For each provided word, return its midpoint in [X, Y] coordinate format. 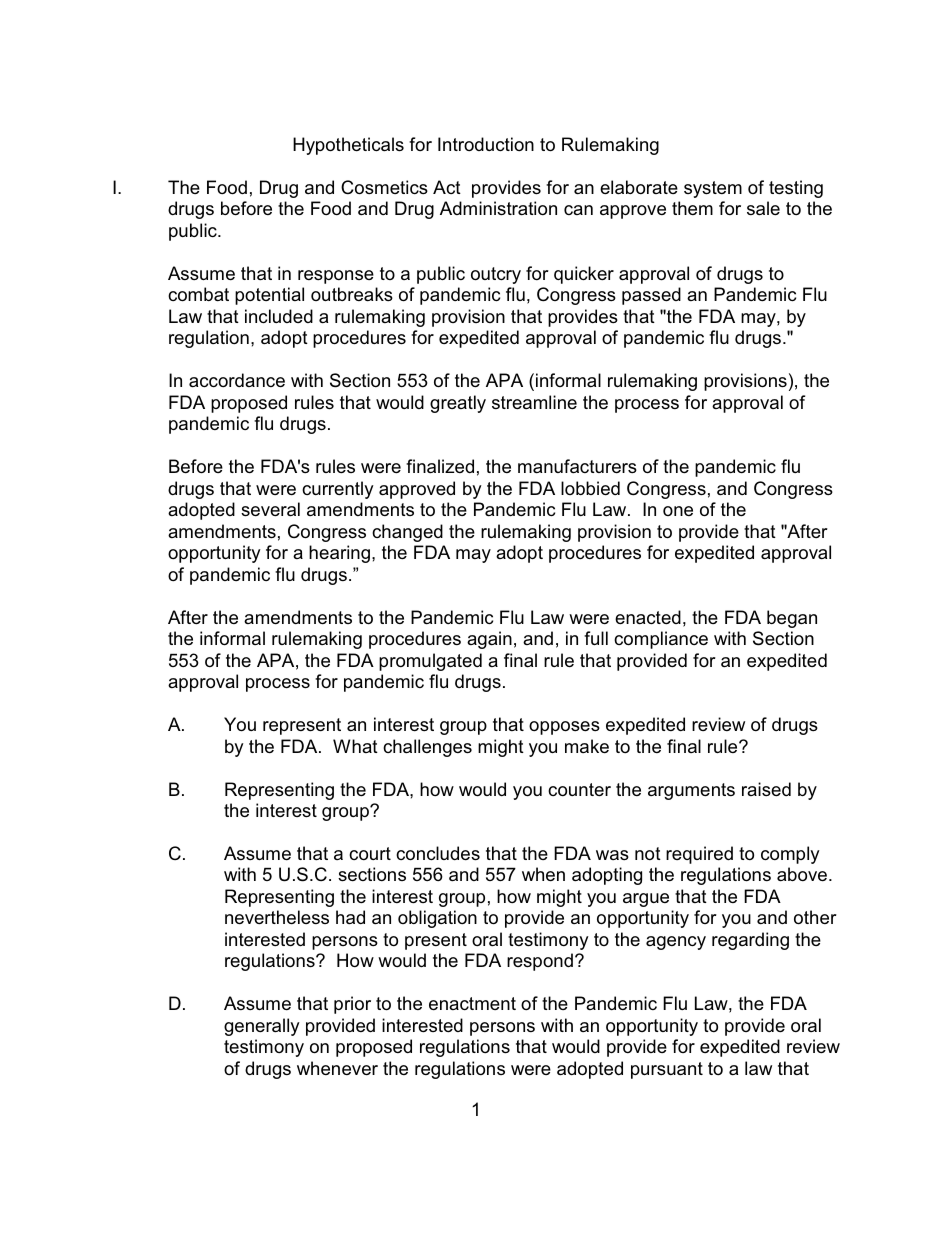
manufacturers [577, 466]
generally [262, 1027]
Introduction [486, 144]
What [355, 746]
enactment [472, 1004]
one [678, 511]
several [270, 509]
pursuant [667, 1070]
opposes [564, 728]
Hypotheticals [348, 146]
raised [766, 789]
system [713, 189]
